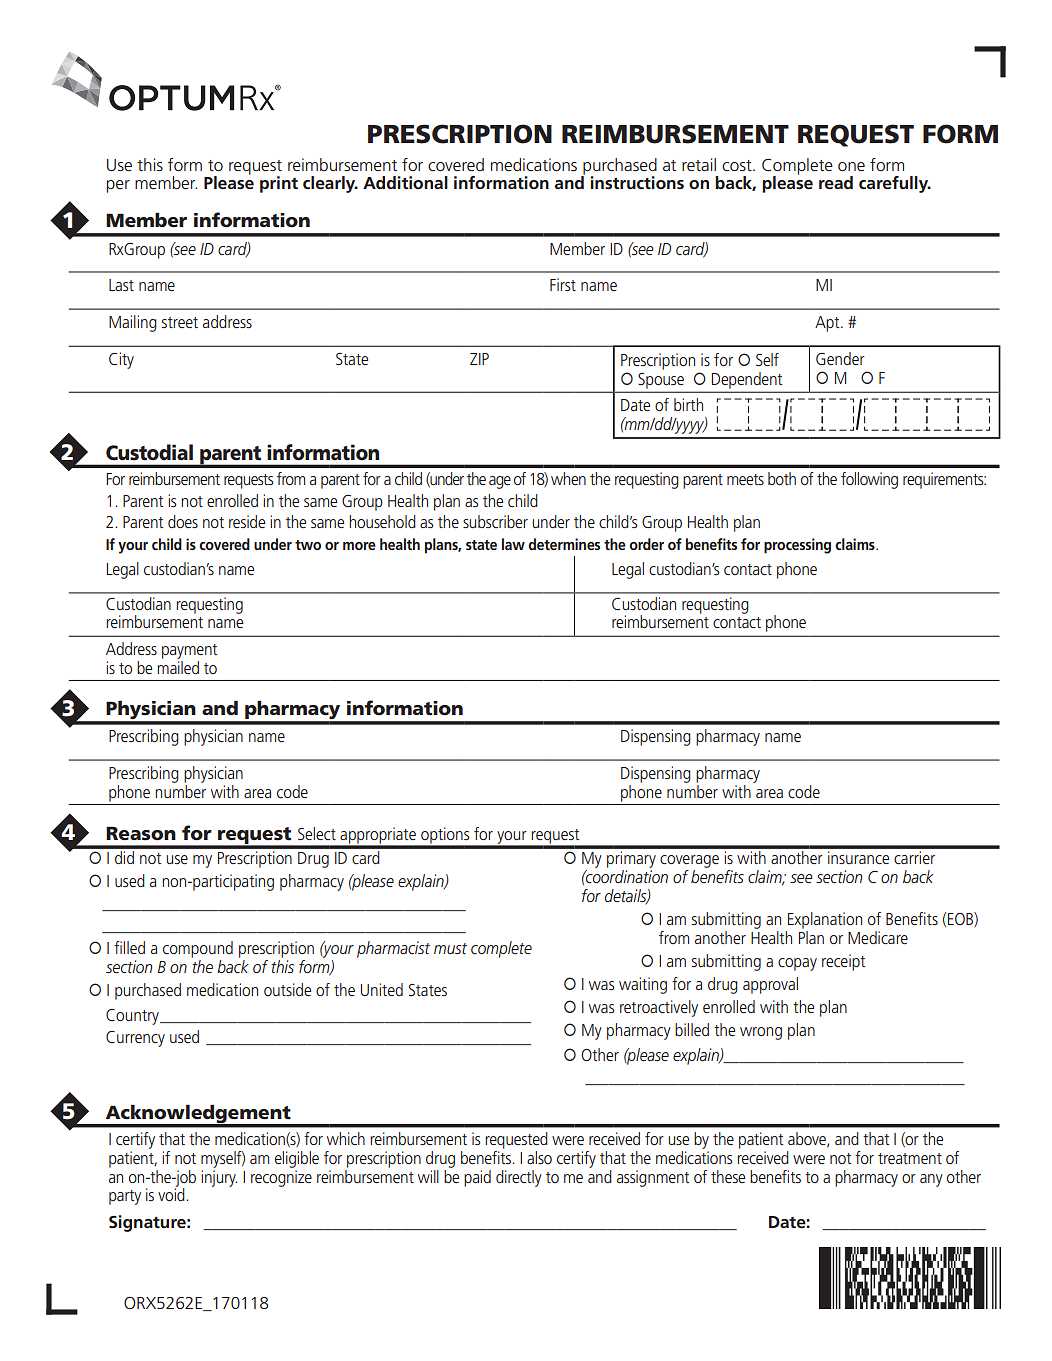 This screenshot has height=1361, width=1052. I want to click on Reason, so click(141, 833).
